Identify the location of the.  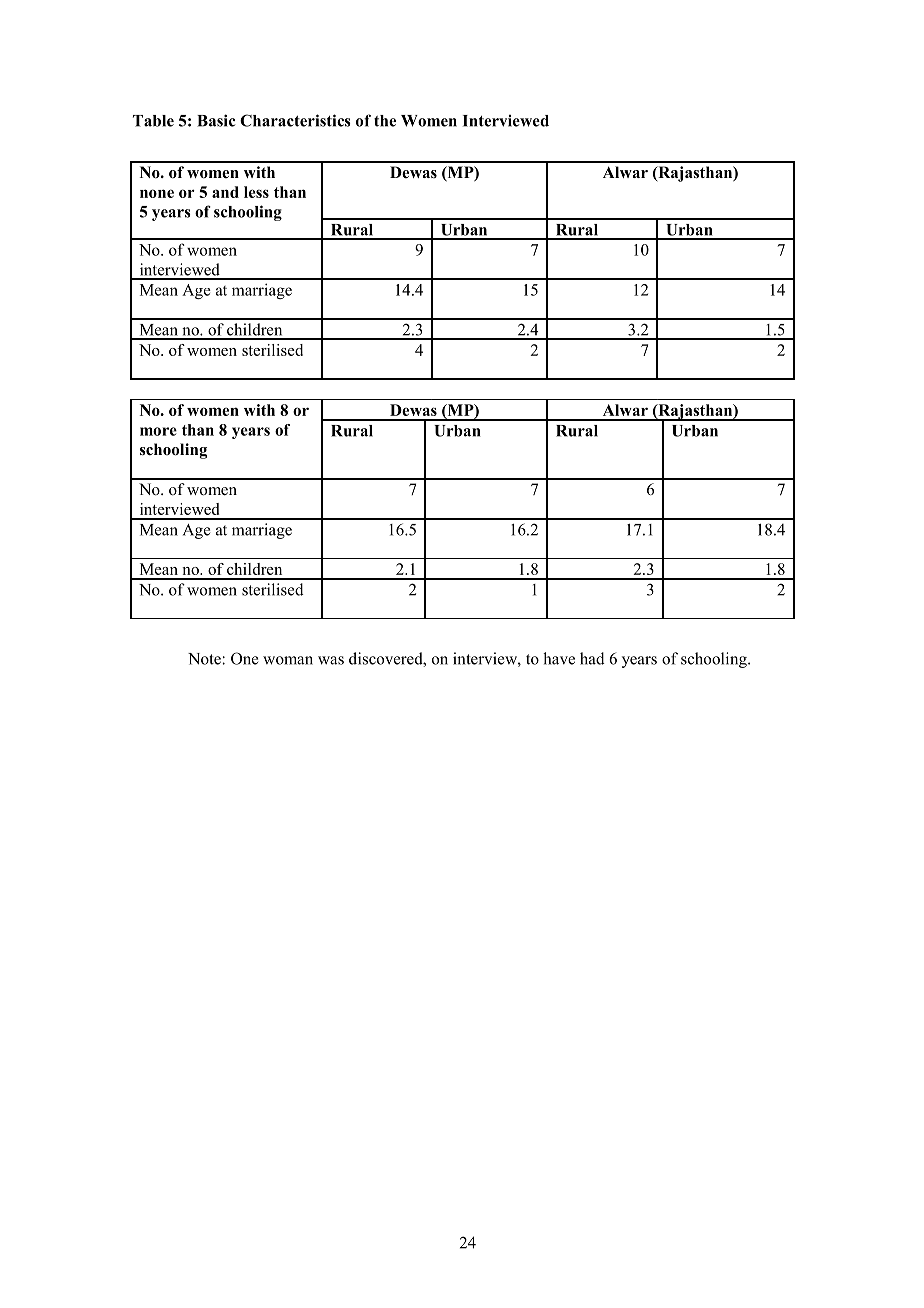
(385, 121).
